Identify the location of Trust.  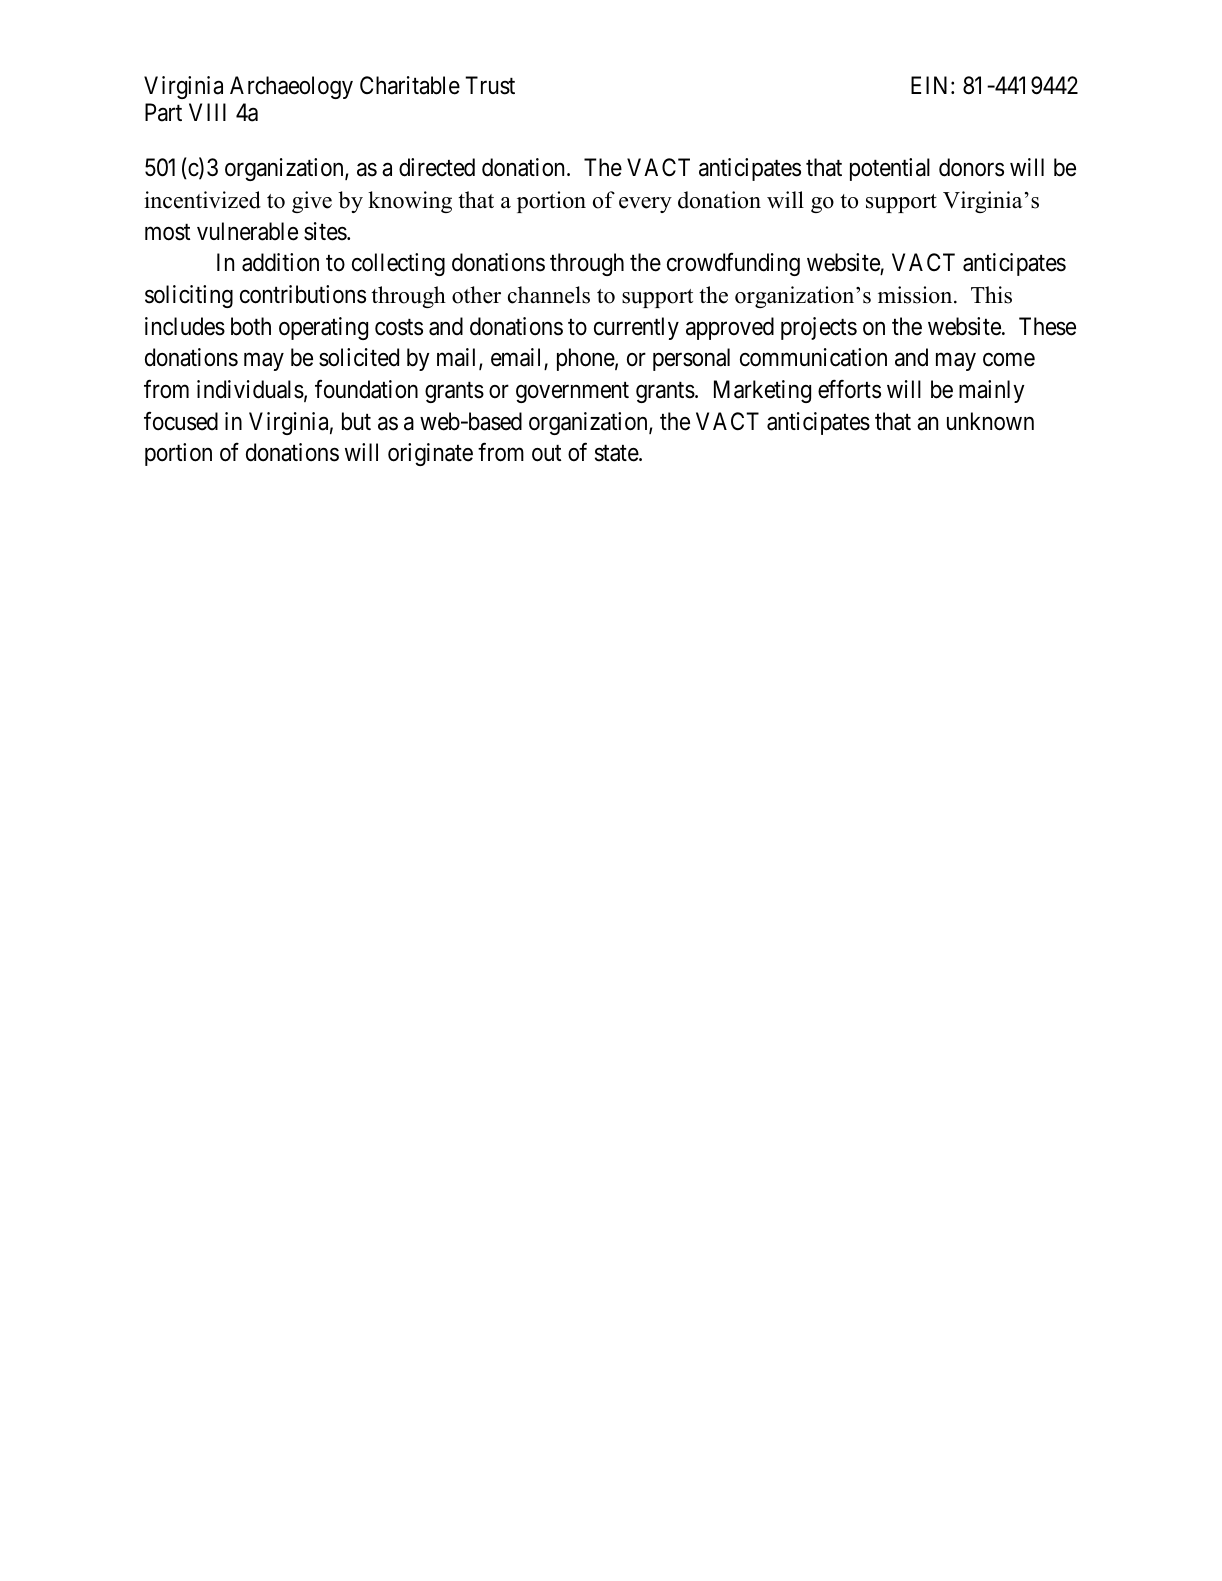
(490, 85).
